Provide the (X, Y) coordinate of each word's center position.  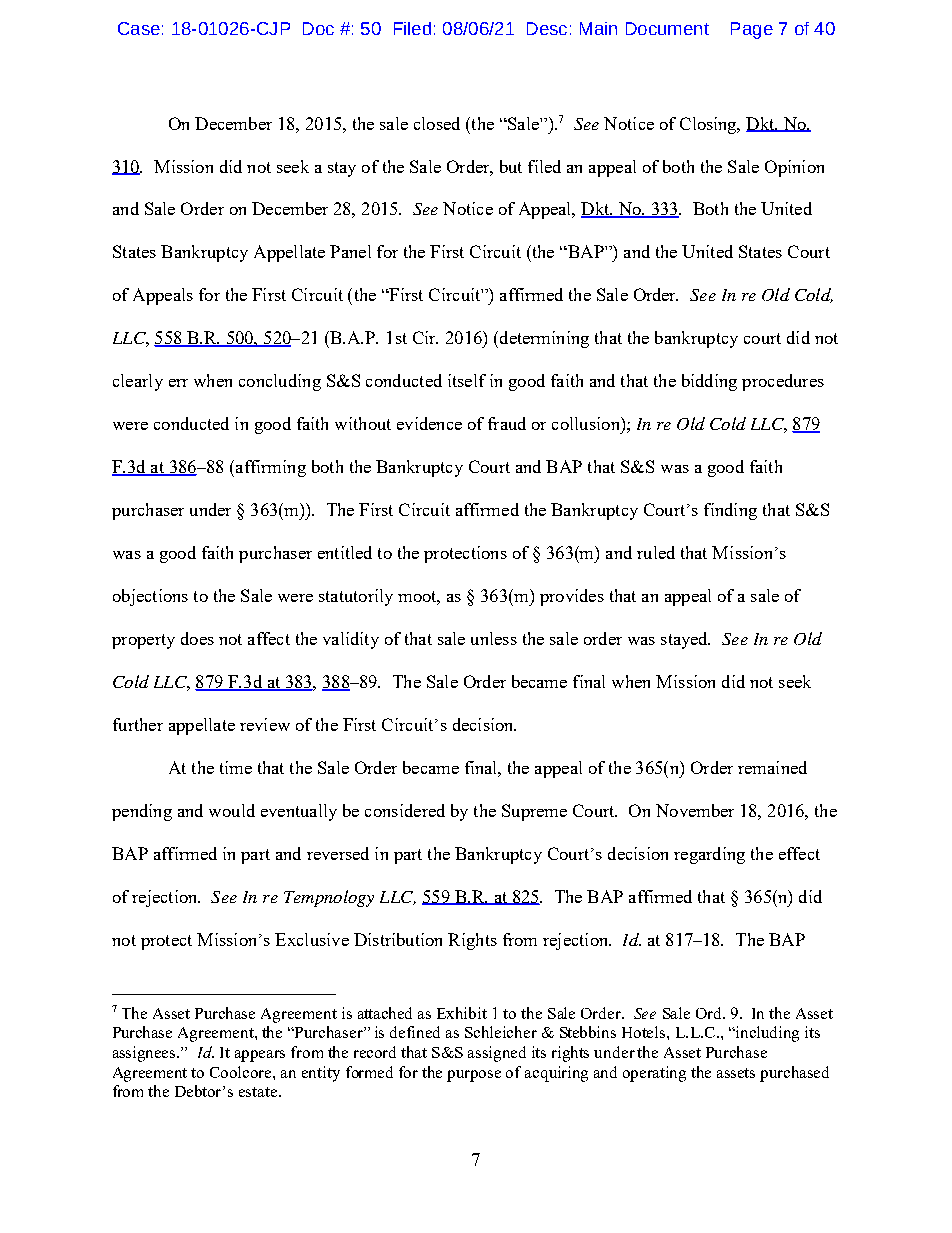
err (178, 383)
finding (730, 511)
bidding (709, 382)
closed (437, 123)
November (695, 810)
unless (494, 638)
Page (752, 30)
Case (139, 28)
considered (405, 810)
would (232, 810)
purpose (474, 1076)
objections (150, 597)
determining (543, 339)
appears (260, 1056)
